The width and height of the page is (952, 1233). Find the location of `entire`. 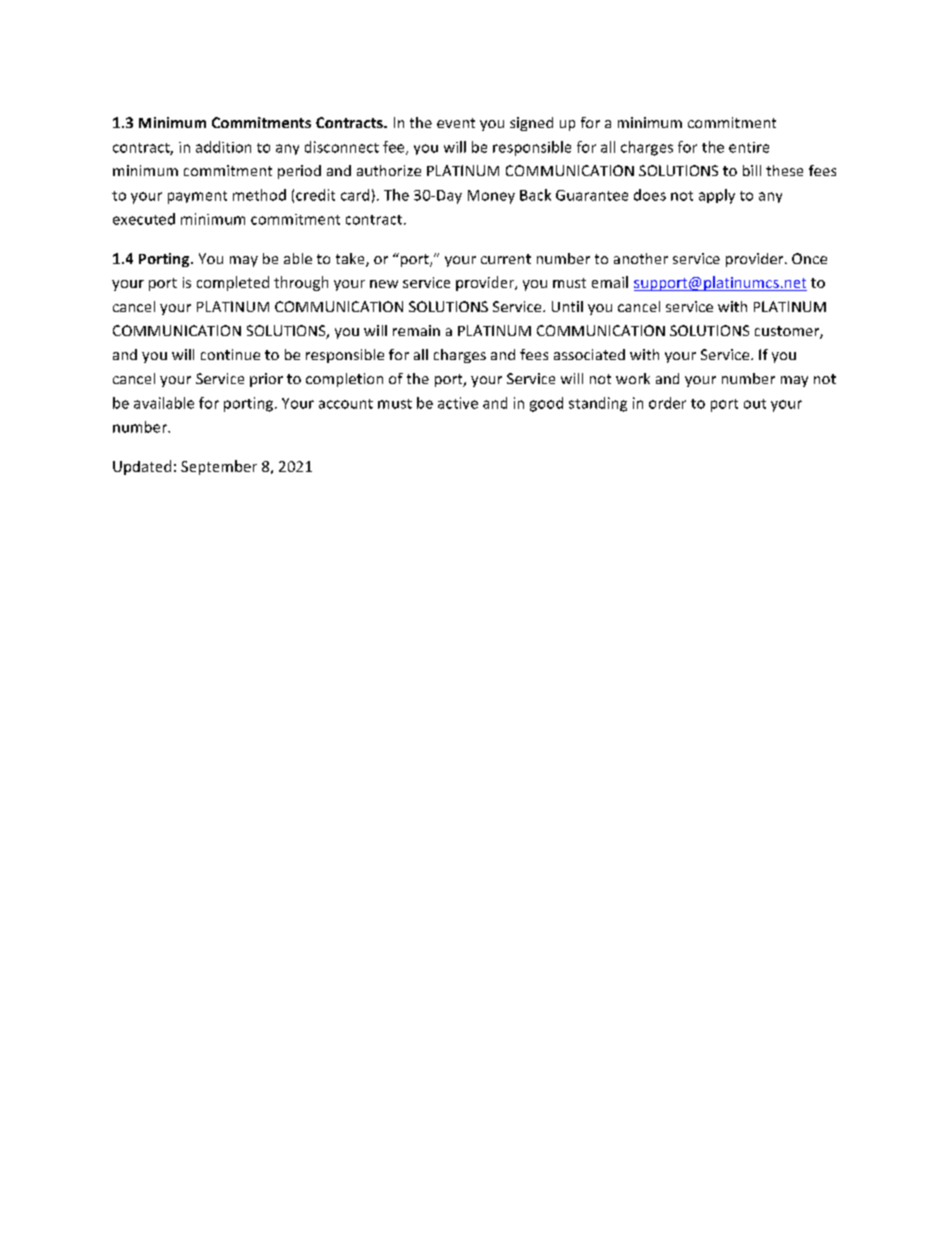

entire is located at coordinates (749, 147).
